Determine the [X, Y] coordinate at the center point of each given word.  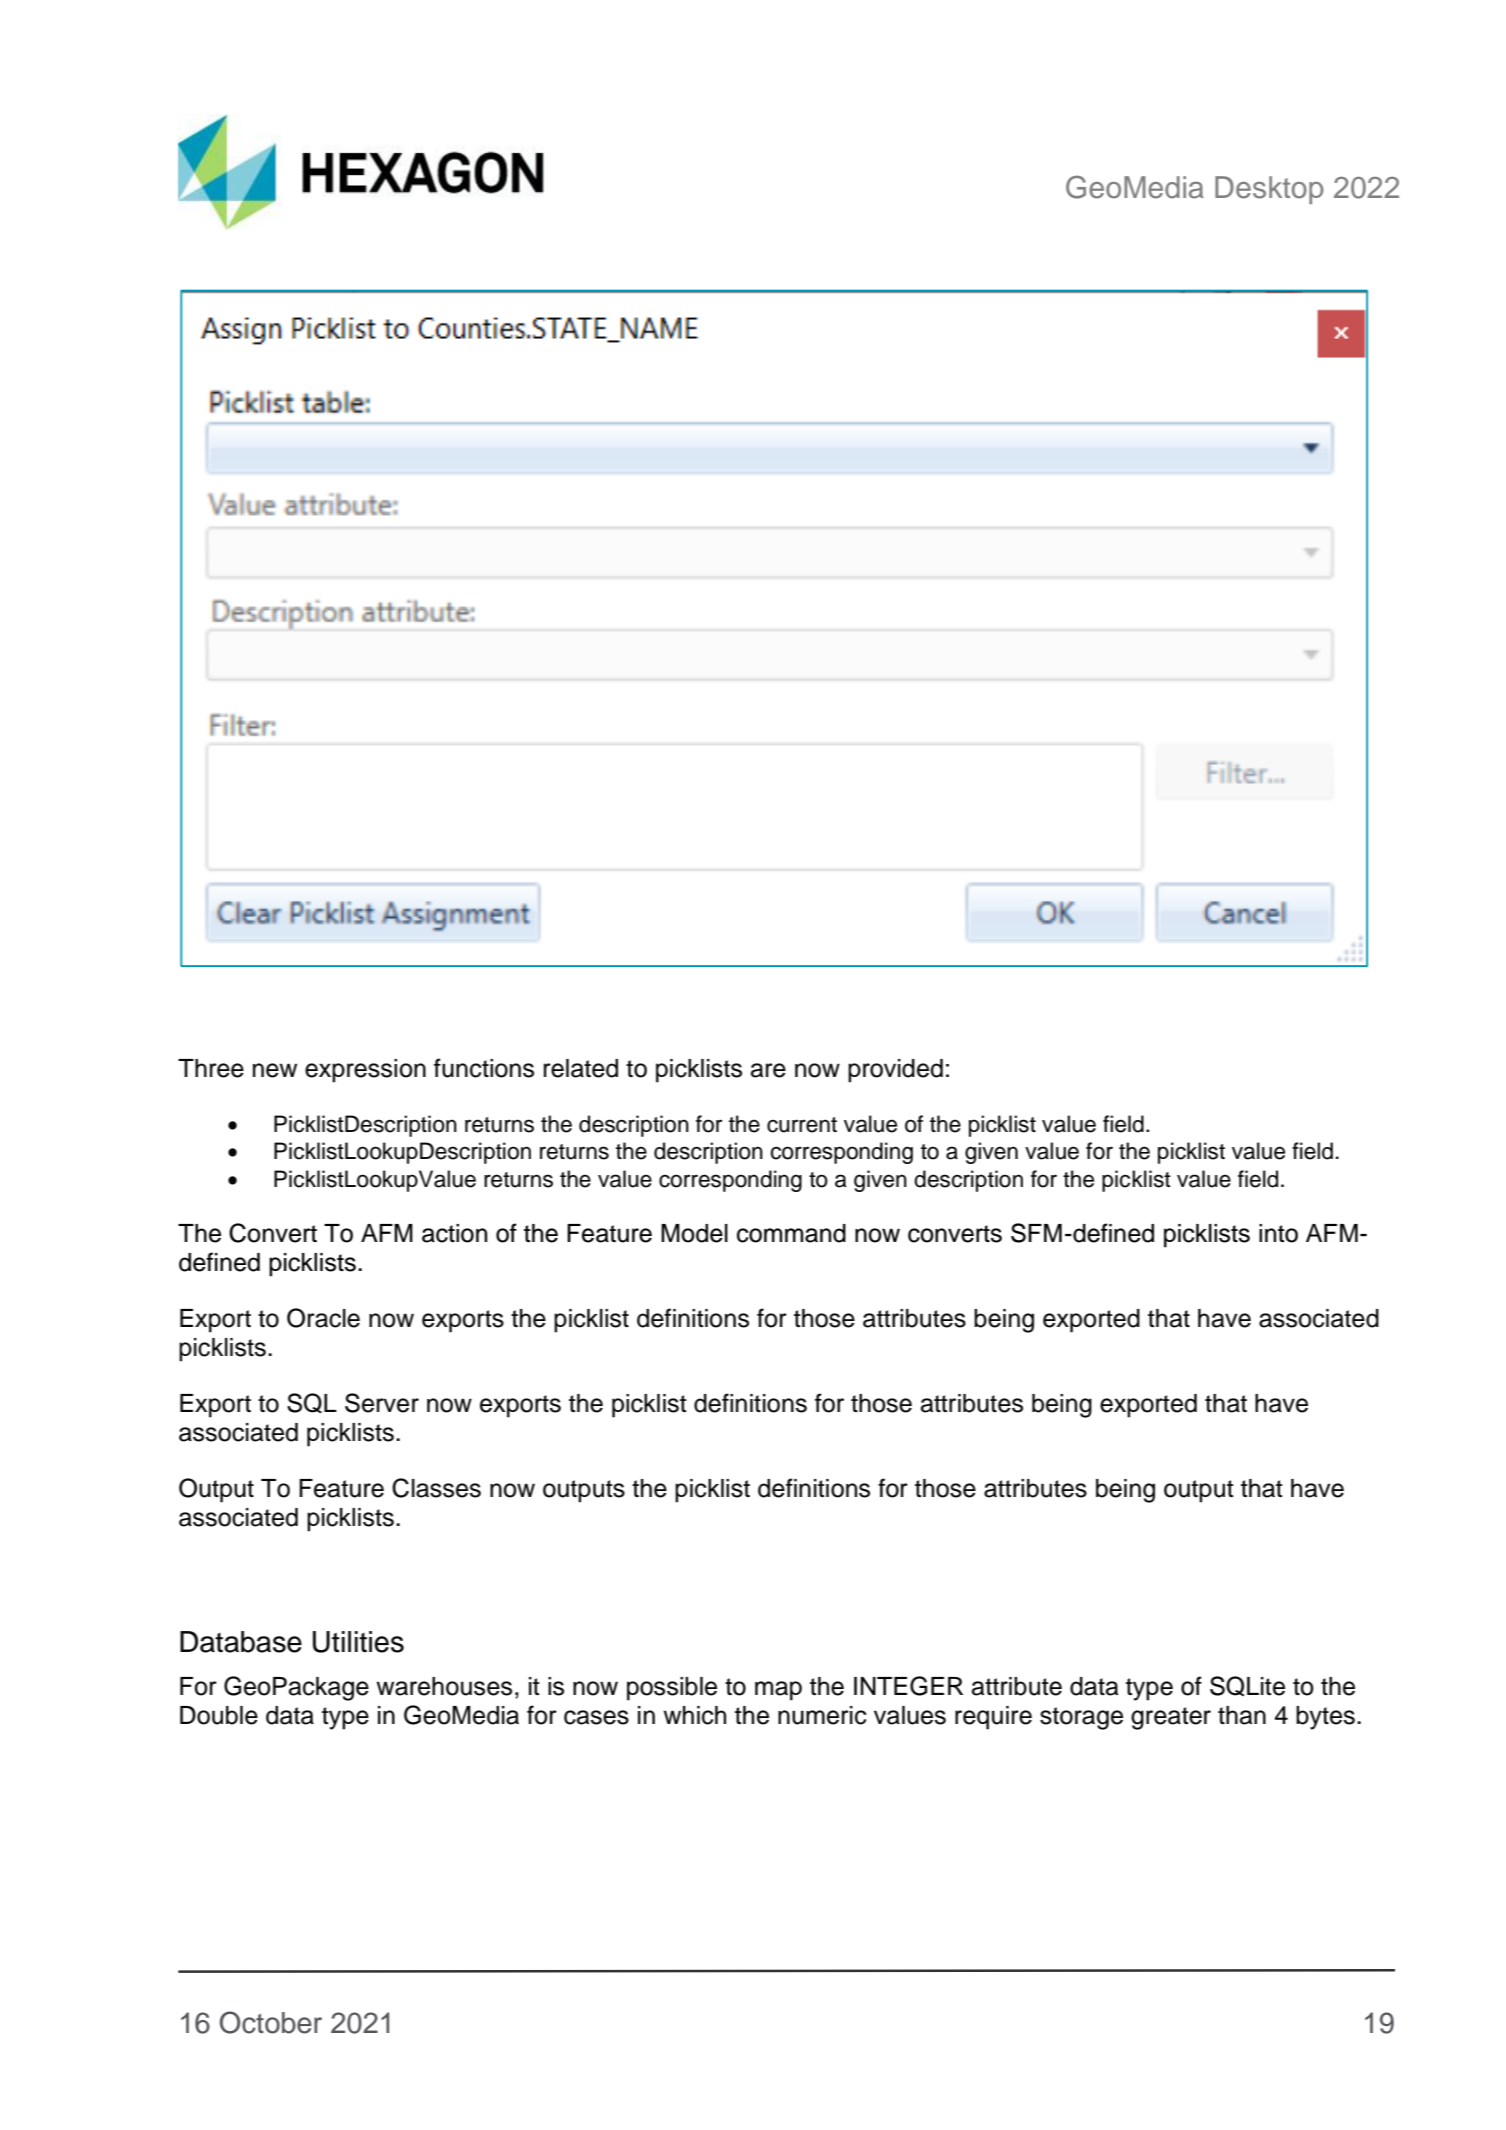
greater [1171, 1718]
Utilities [358, 1642]
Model [694, 1233]
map [778, 1691]
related [581, 1068]
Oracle [323, 1318]
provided [895, 1071]
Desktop [1269, 190]
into [1278, 1233]
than [1242, 1715]
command [791, 1233]
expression [365, 1071]
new [275, 1070]
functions [484, 1068]
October [271, 2022]
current [802, 1125]
